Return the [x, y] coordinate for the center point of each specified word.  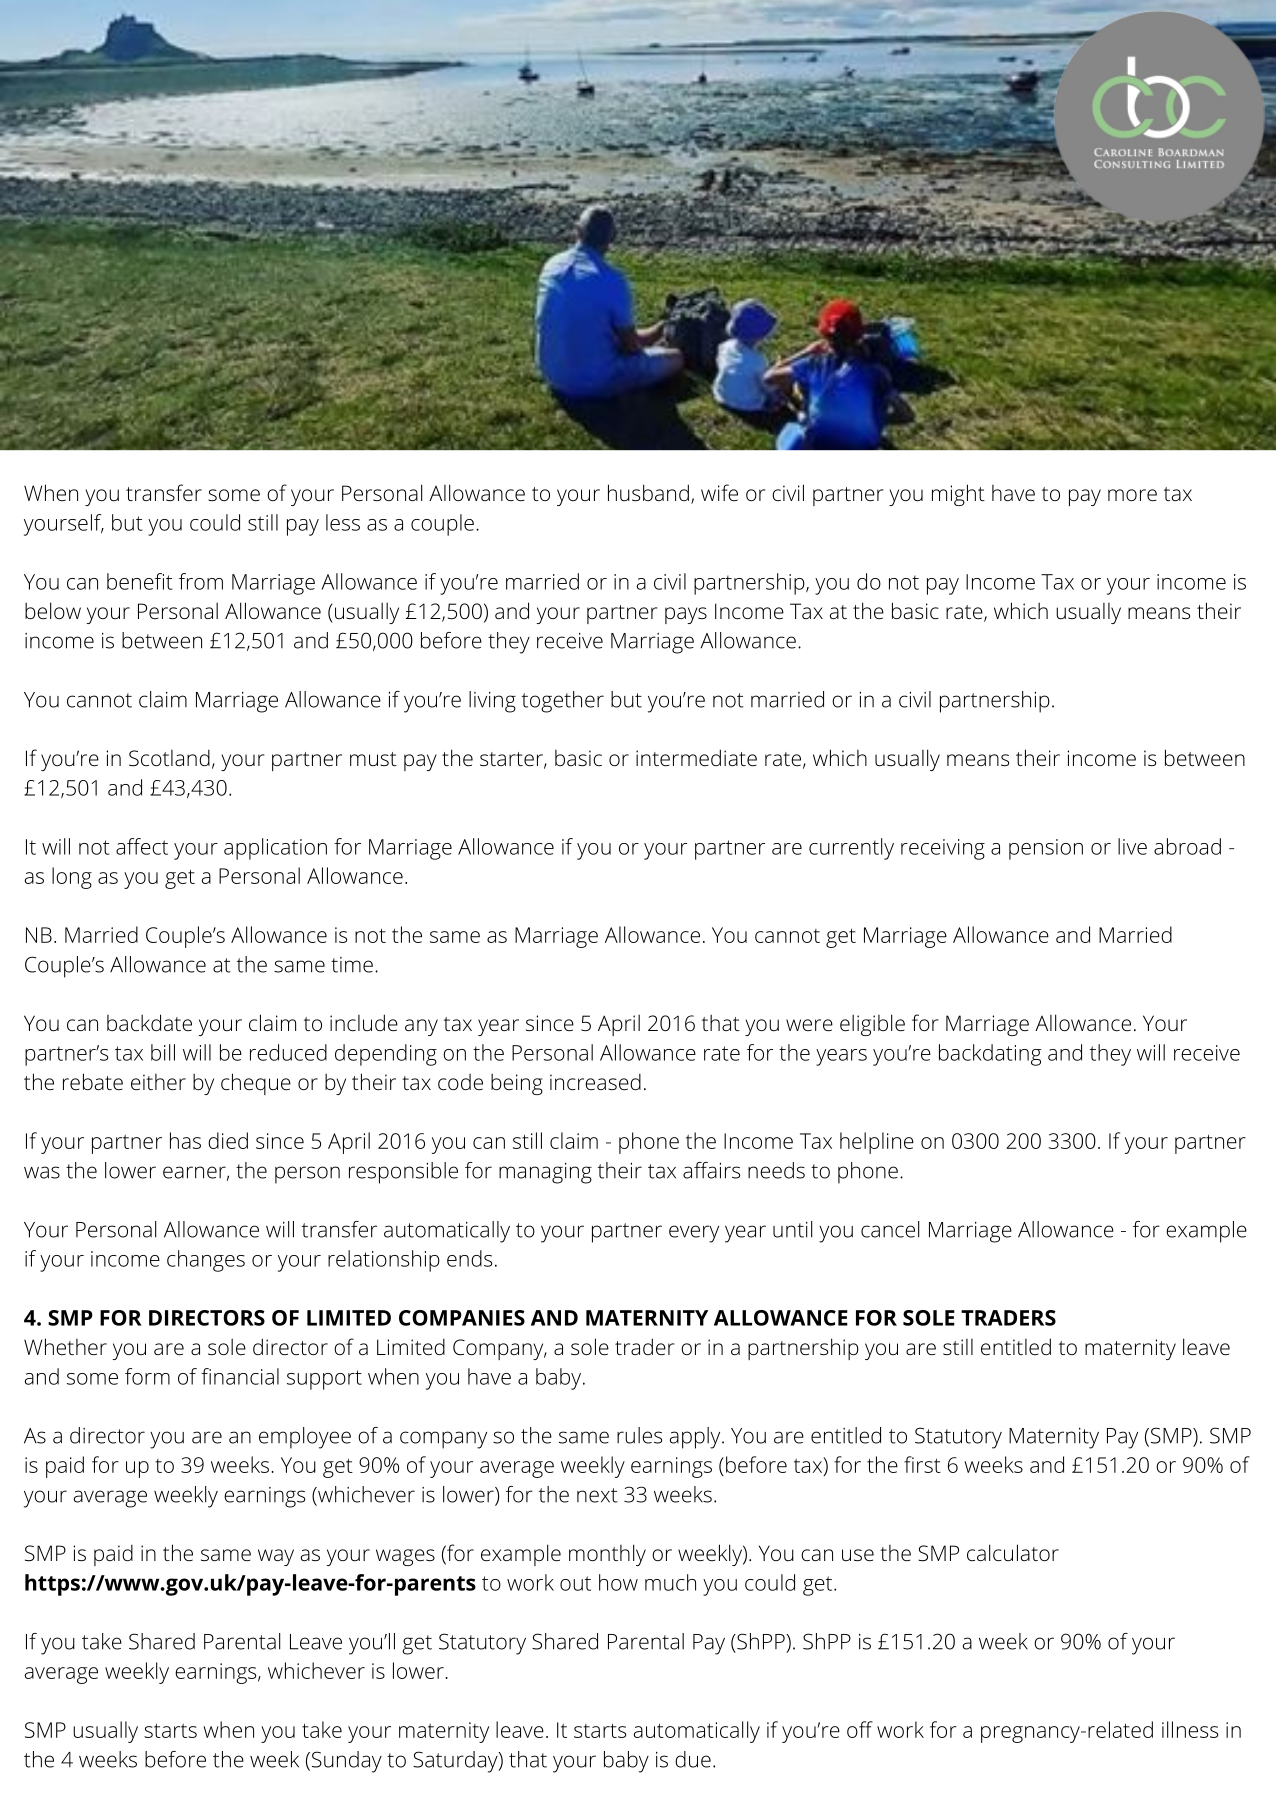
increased [595, 1081]
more [1132, 495]
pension [1046, 849]
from [201, 581]
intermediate [696, 757]
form [147, 1376]
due [693, 1759]
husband [648, 492]
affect [142, 846]
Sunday [345, 1762]
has [185, 1140]
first [922, 1464]
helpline [877, 1143]
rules [639, 1435]
